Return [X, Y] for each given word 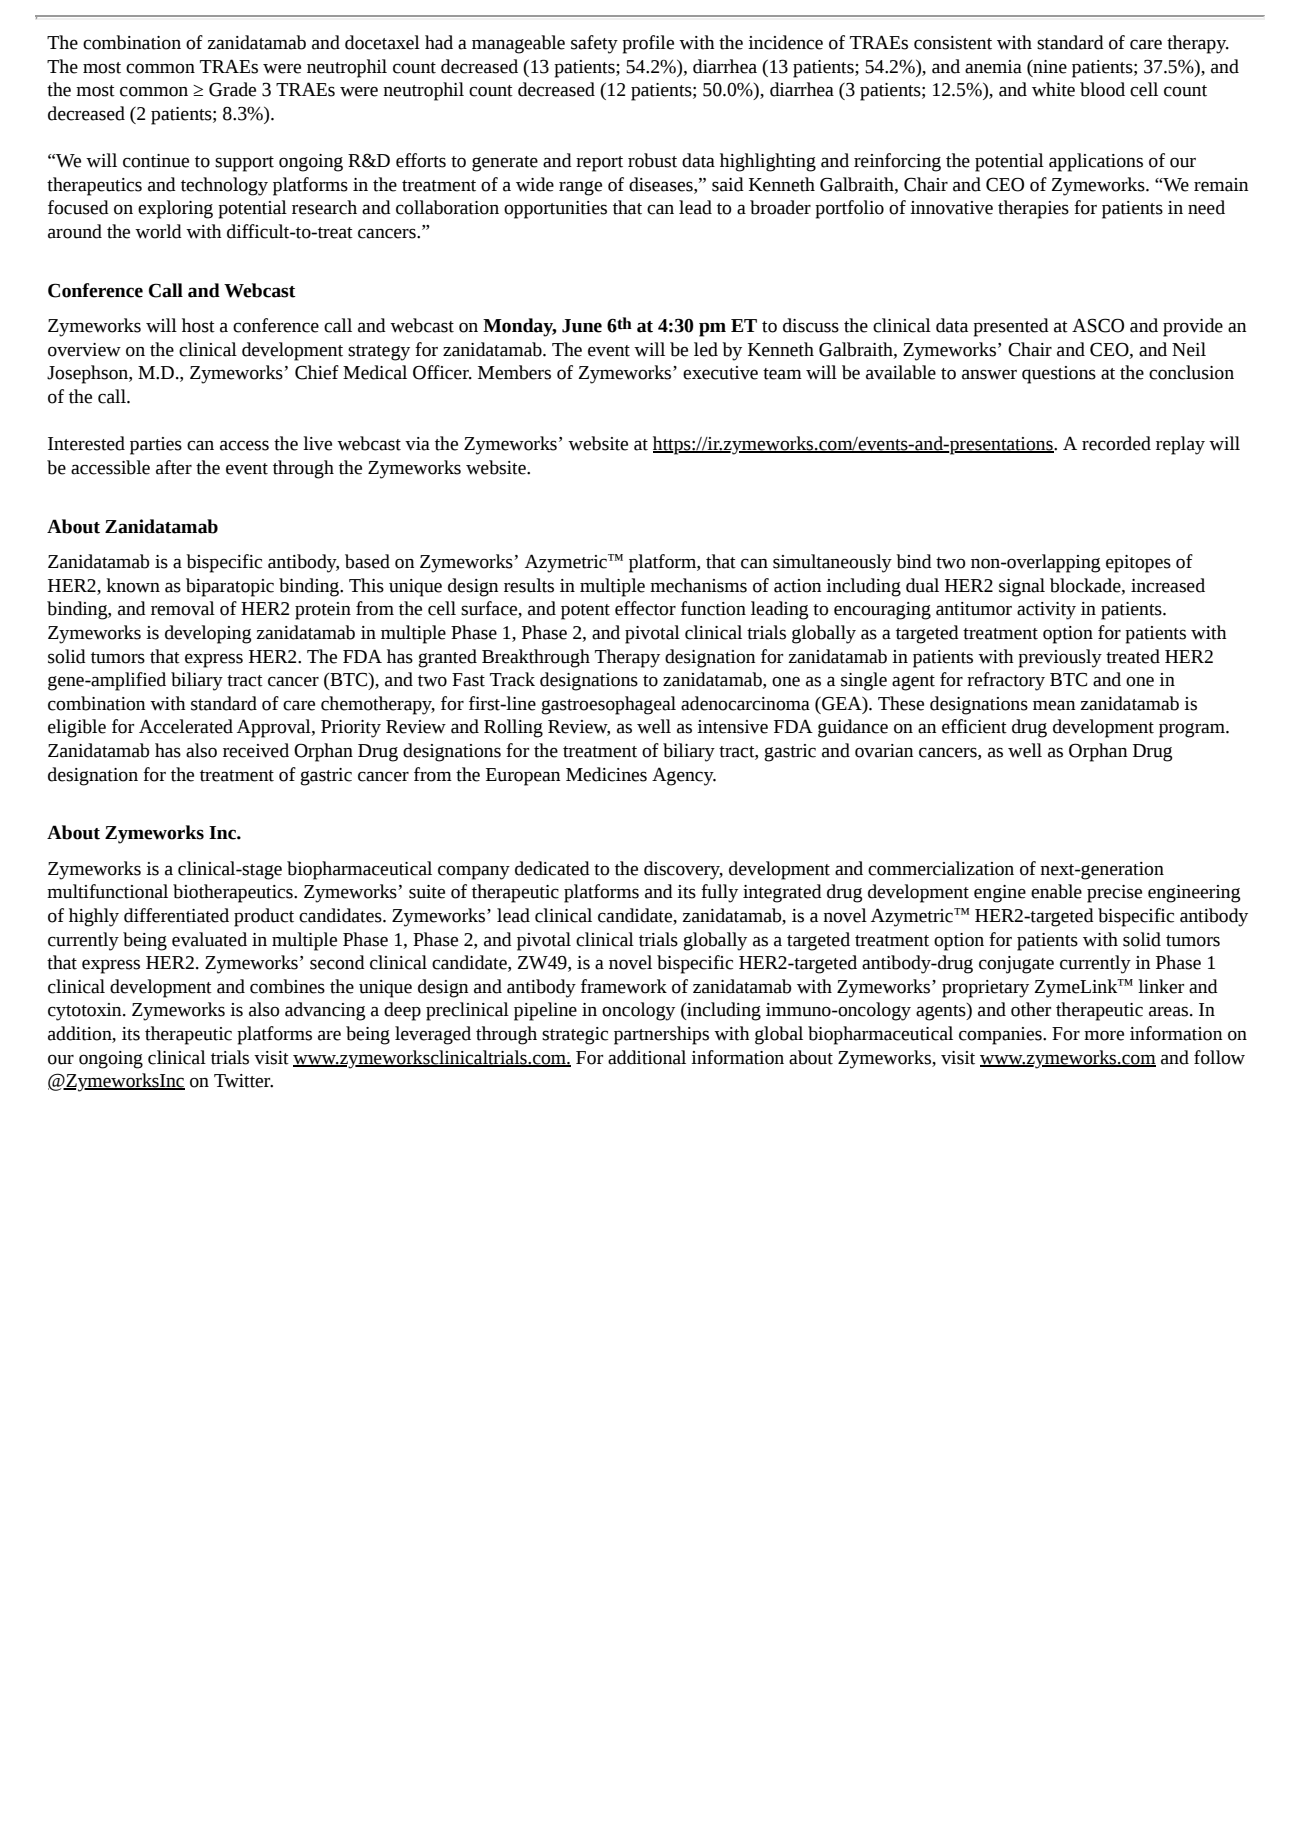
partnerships [661, 1035]
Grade [232, 89]
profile [648, 44]
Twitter [243, 1081]
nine [1049, 66]
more [1104, 1035]
